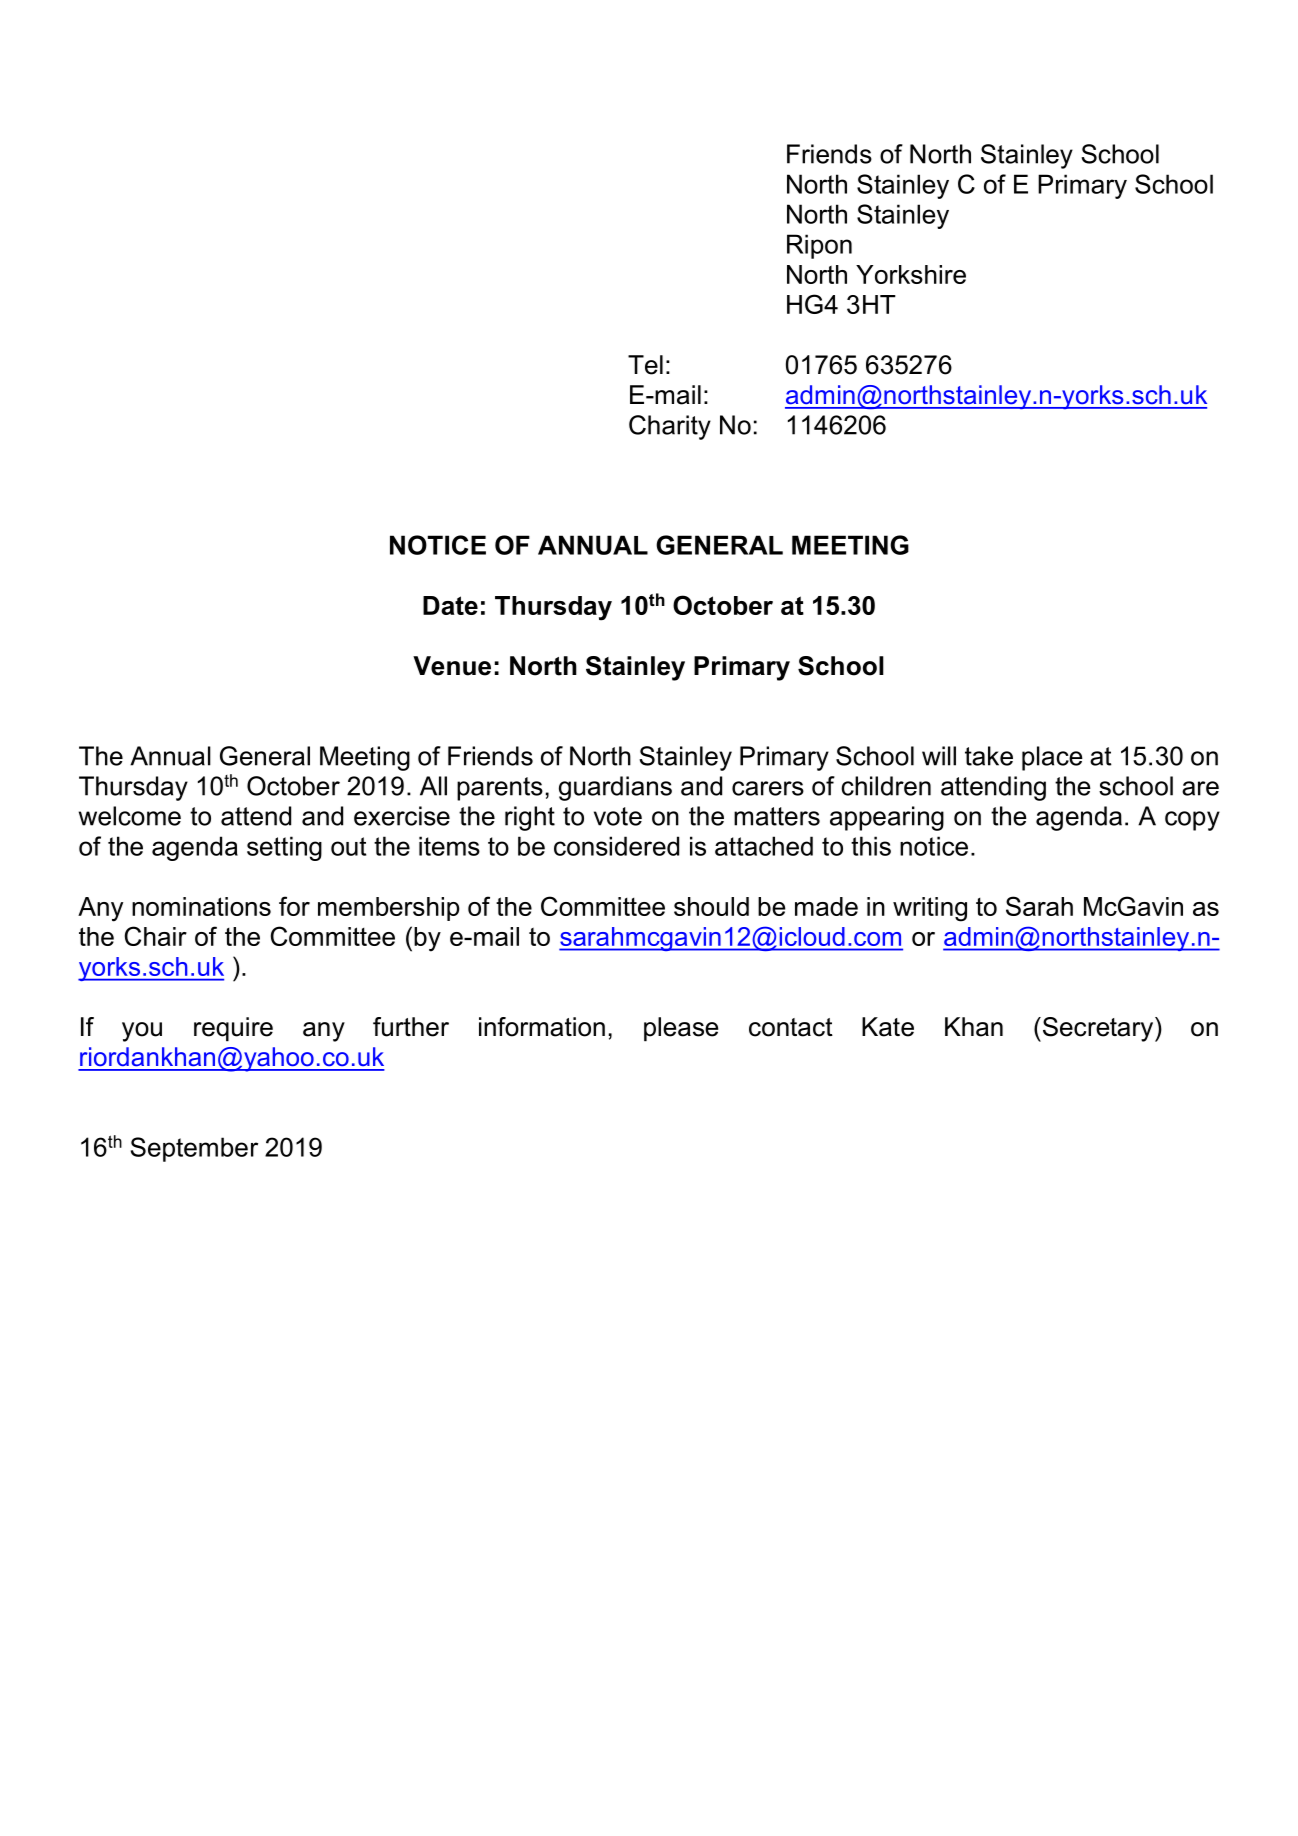  I want to click on place, so click(1052, 758).
